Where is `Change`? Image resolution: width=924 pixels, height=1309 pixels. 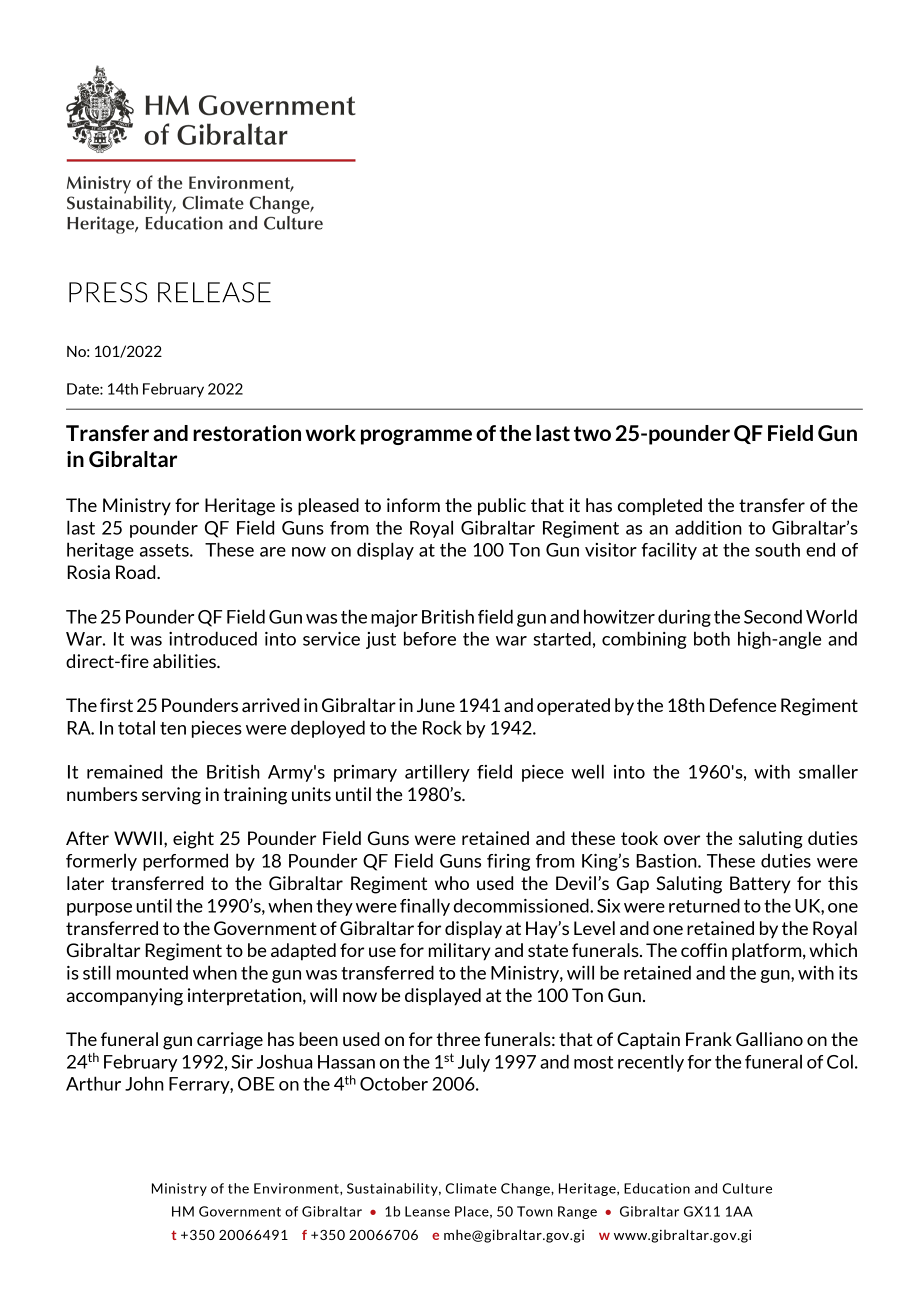 Change is located at coordinates (526, 1189).
